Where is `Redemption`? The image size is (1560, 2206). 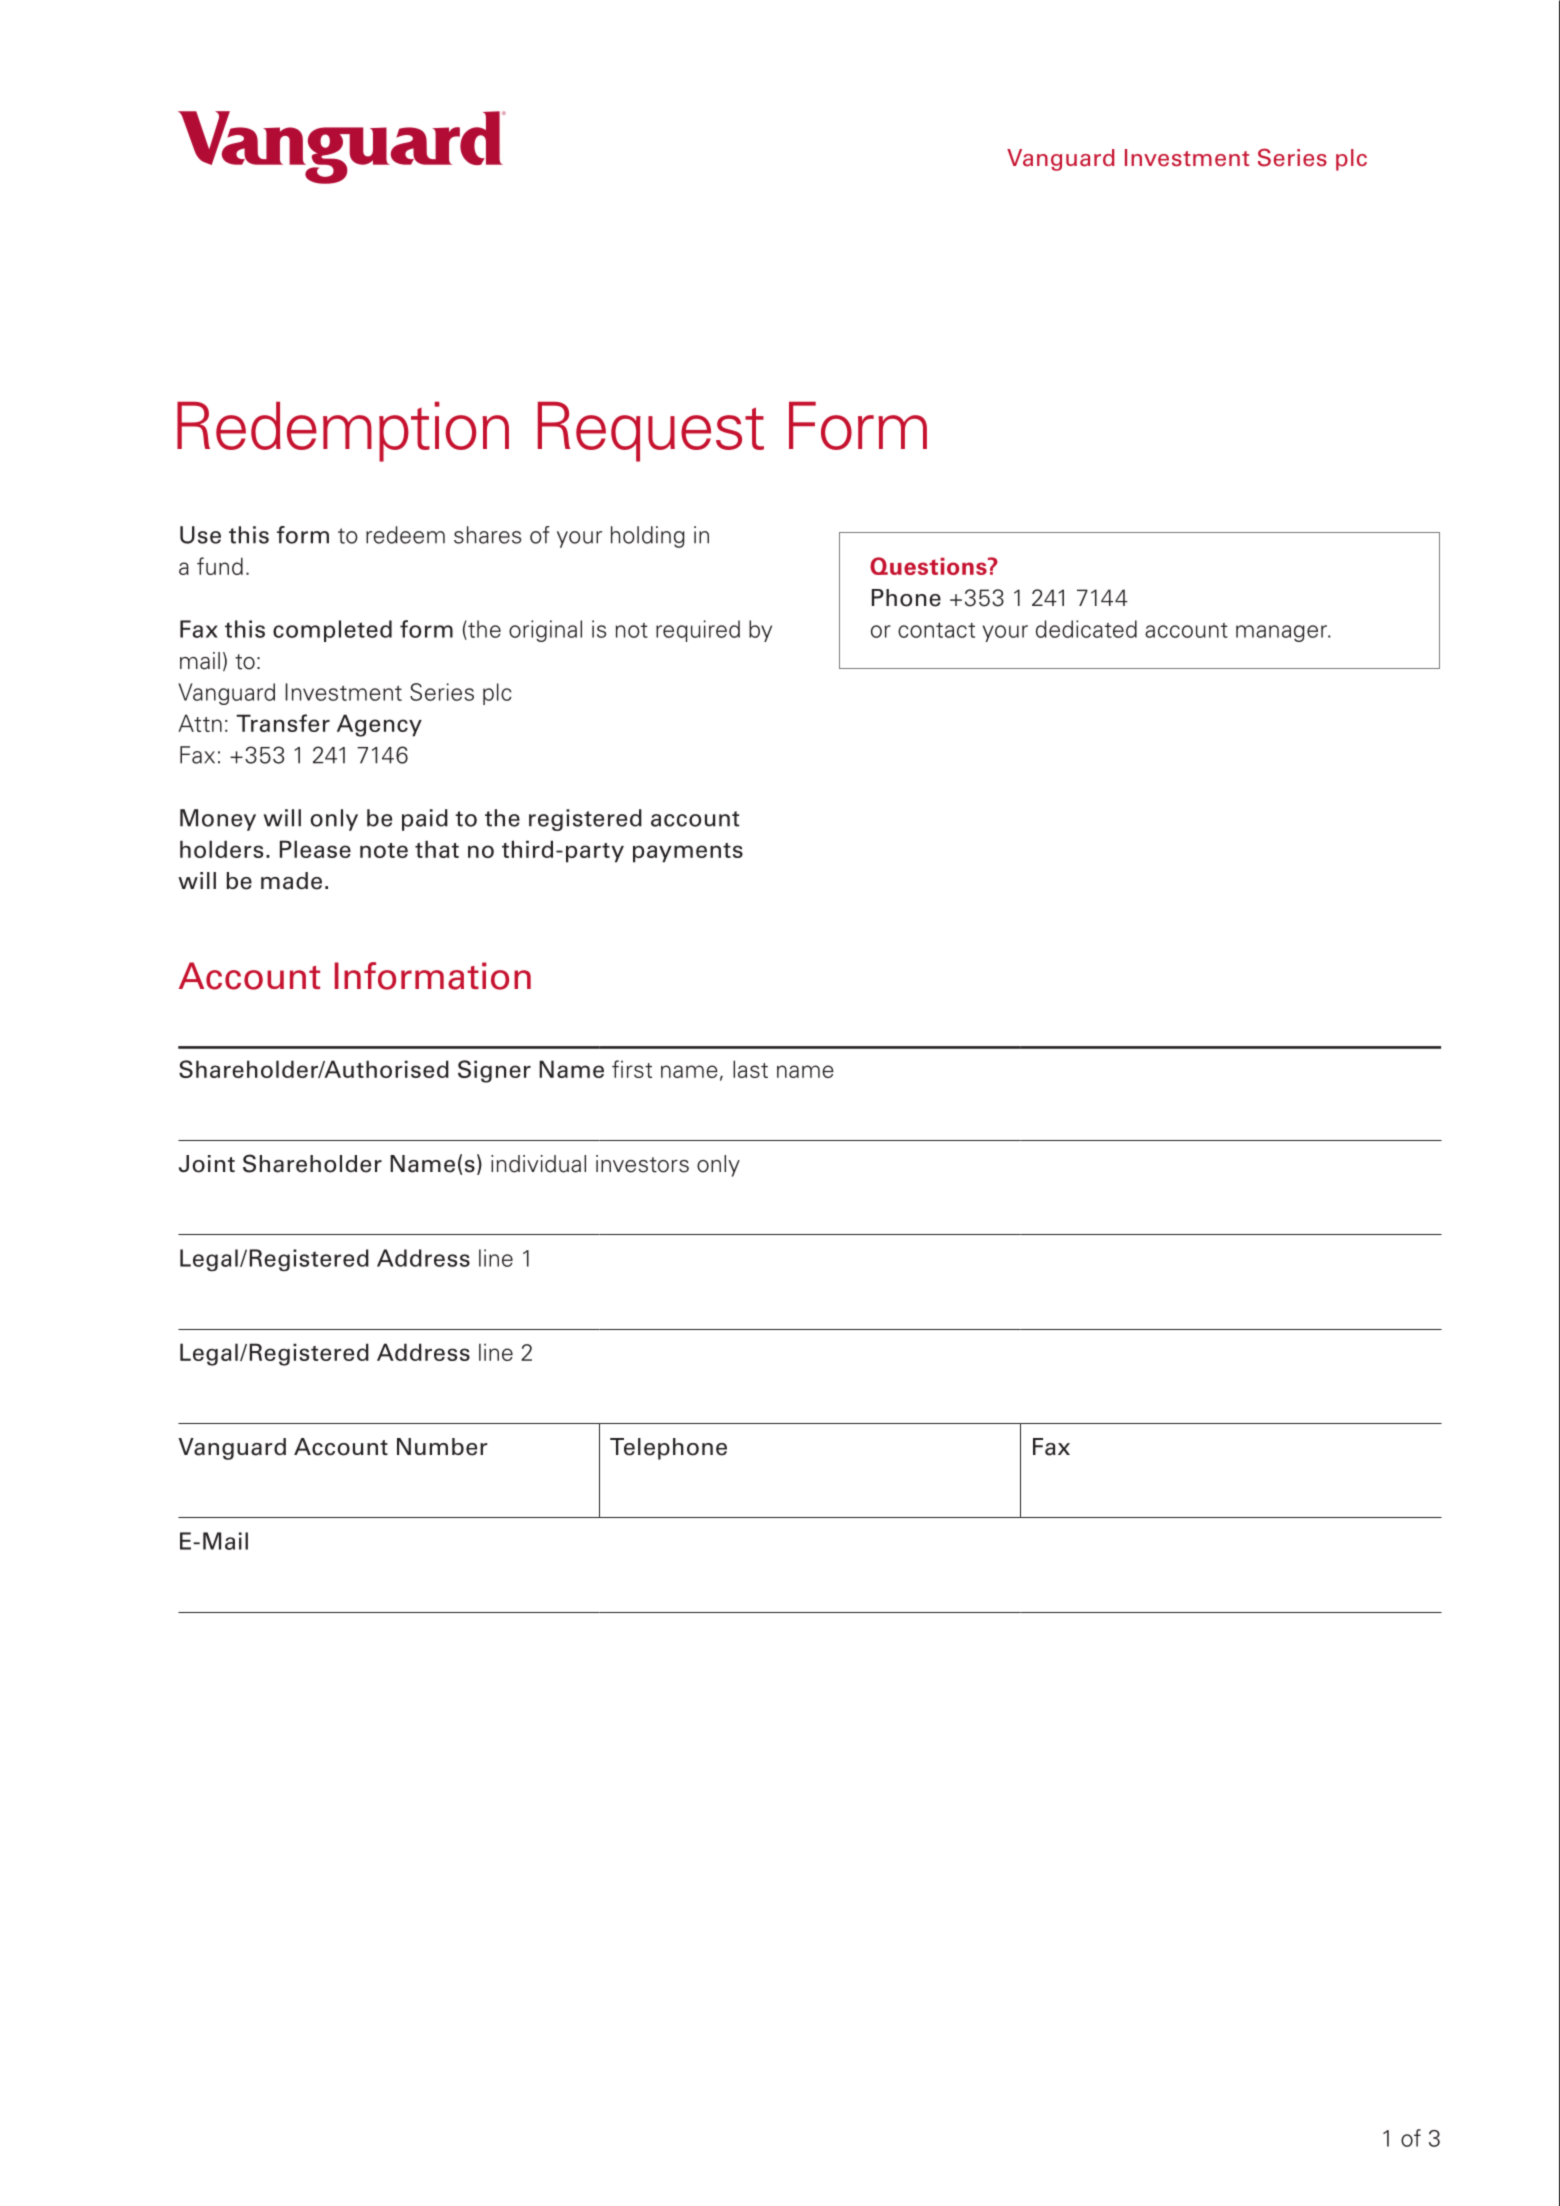 Redemption is located at coordinates (343, 431).
